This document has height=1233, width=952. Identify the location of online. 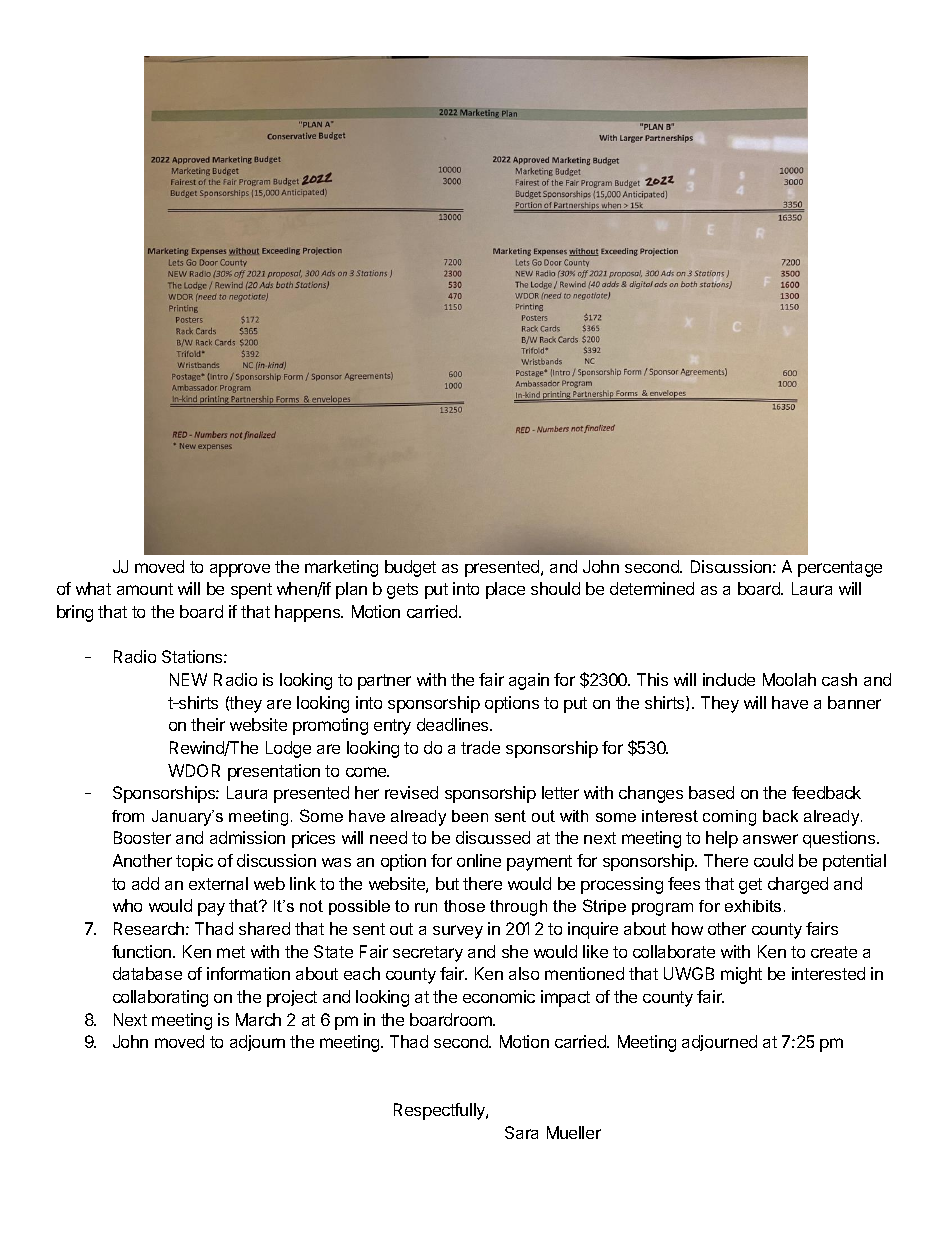
(479, 860).
